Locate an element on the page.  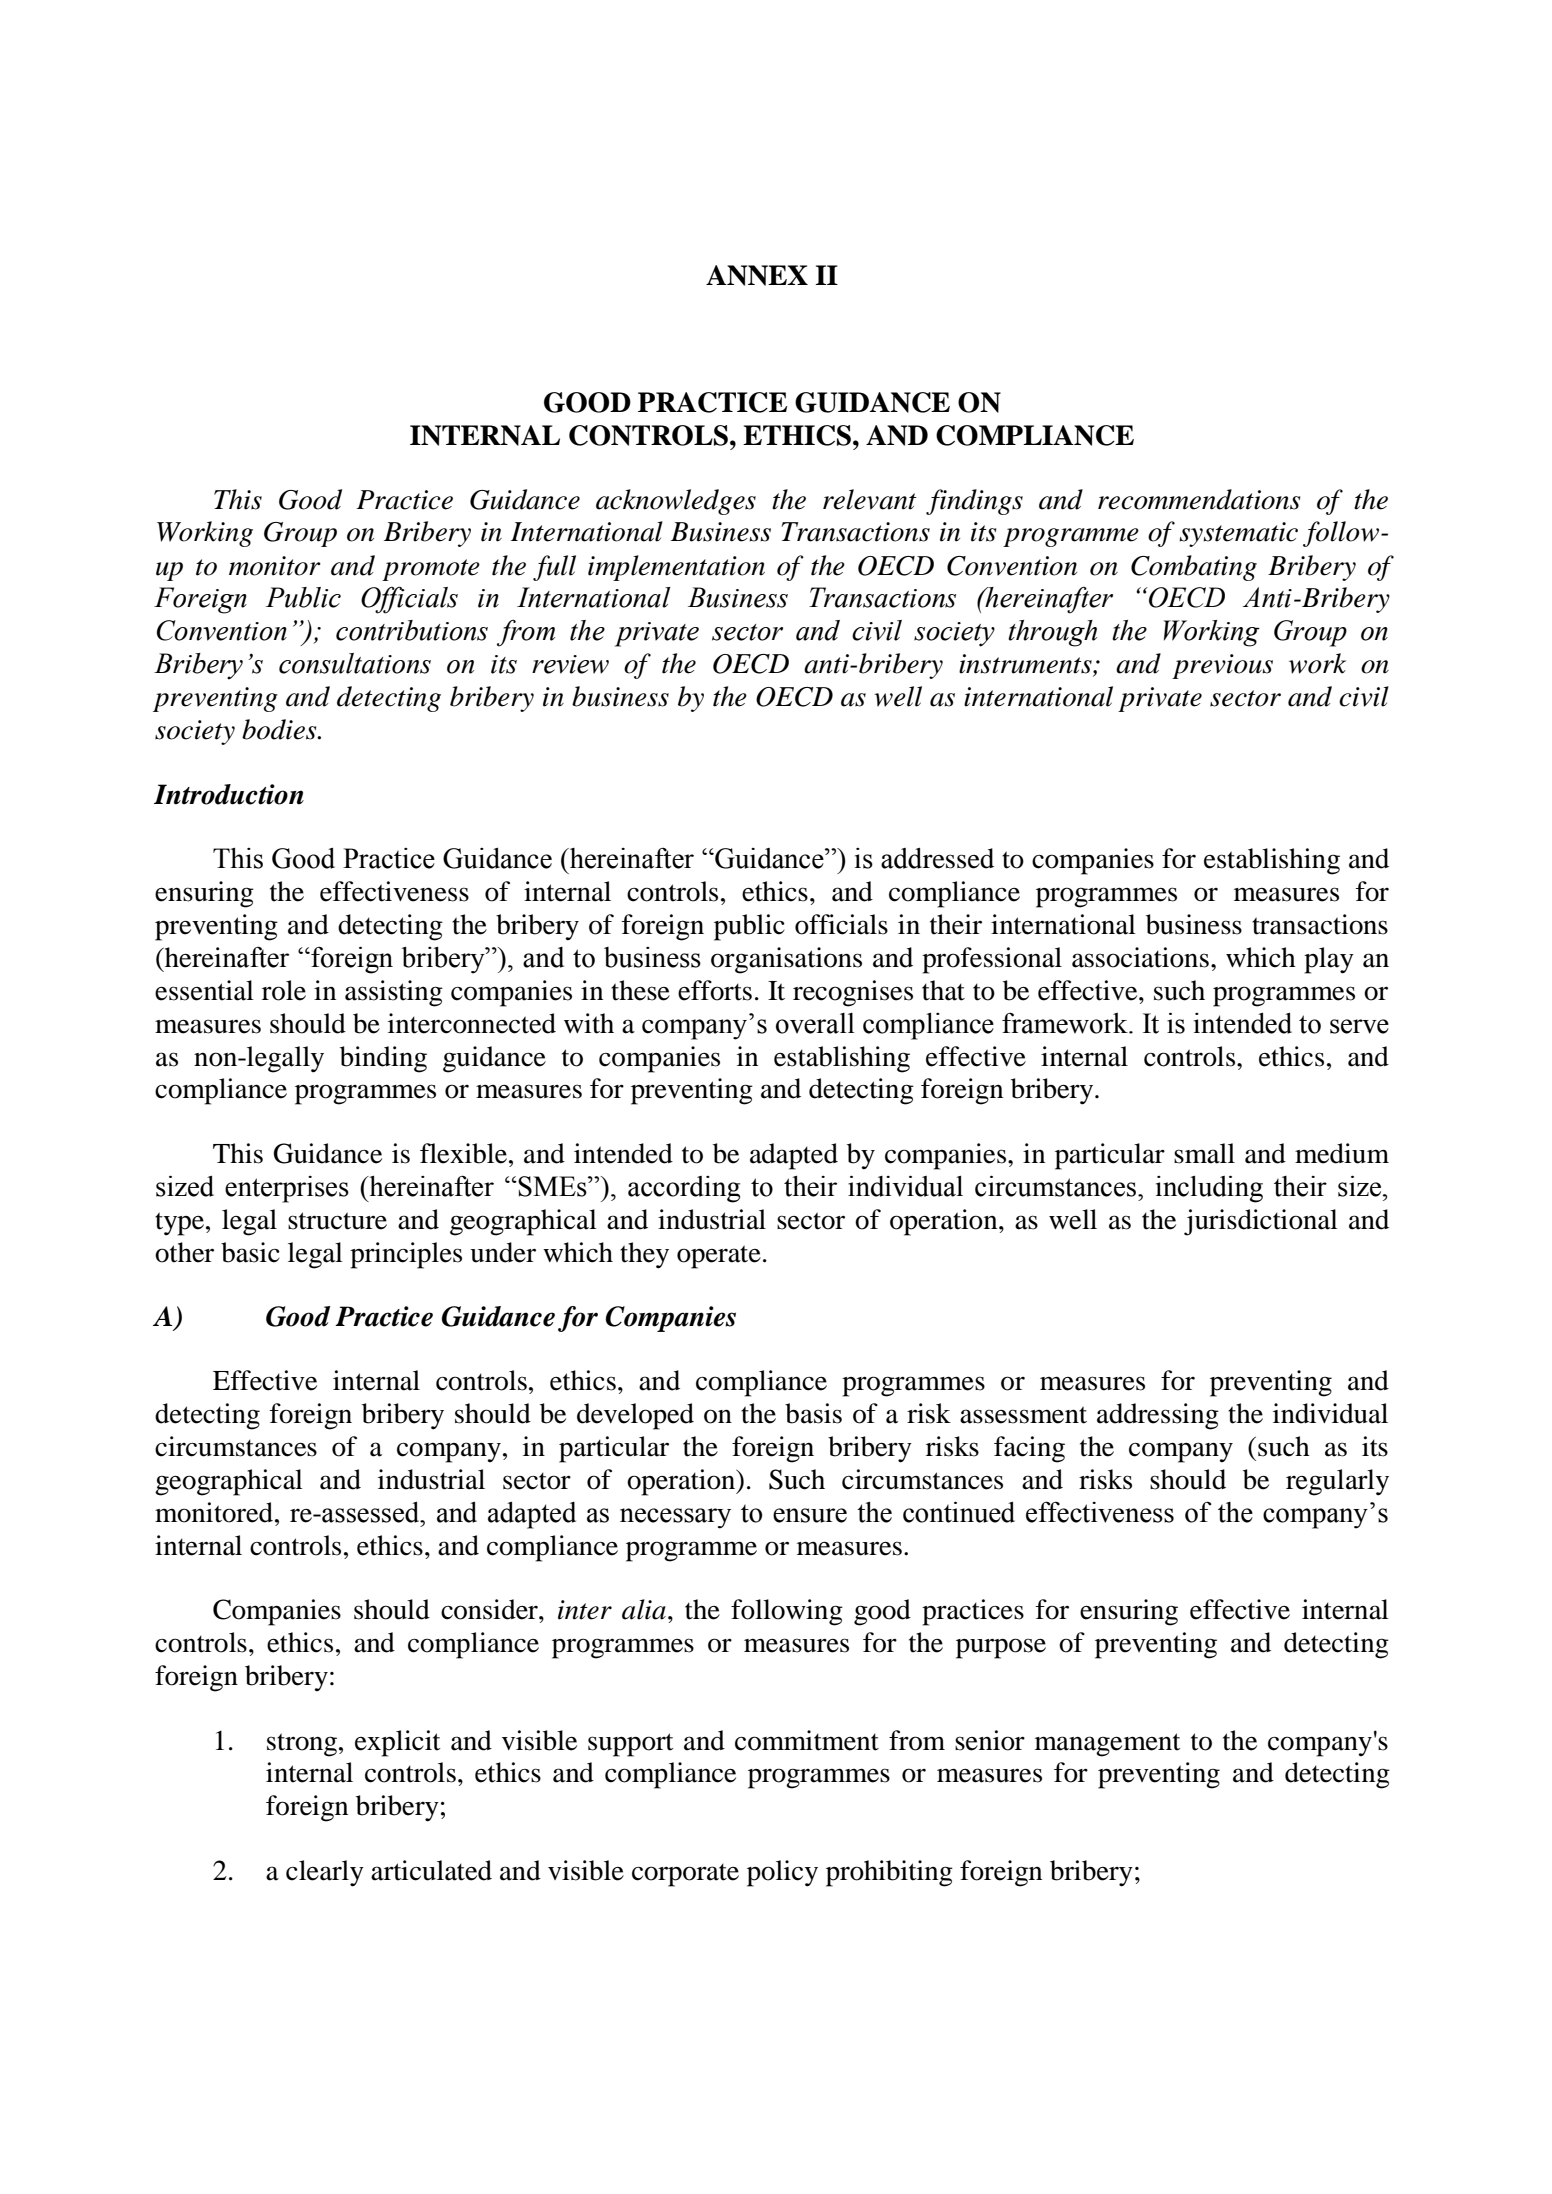
previous is located at coordinates (1222, 666).
